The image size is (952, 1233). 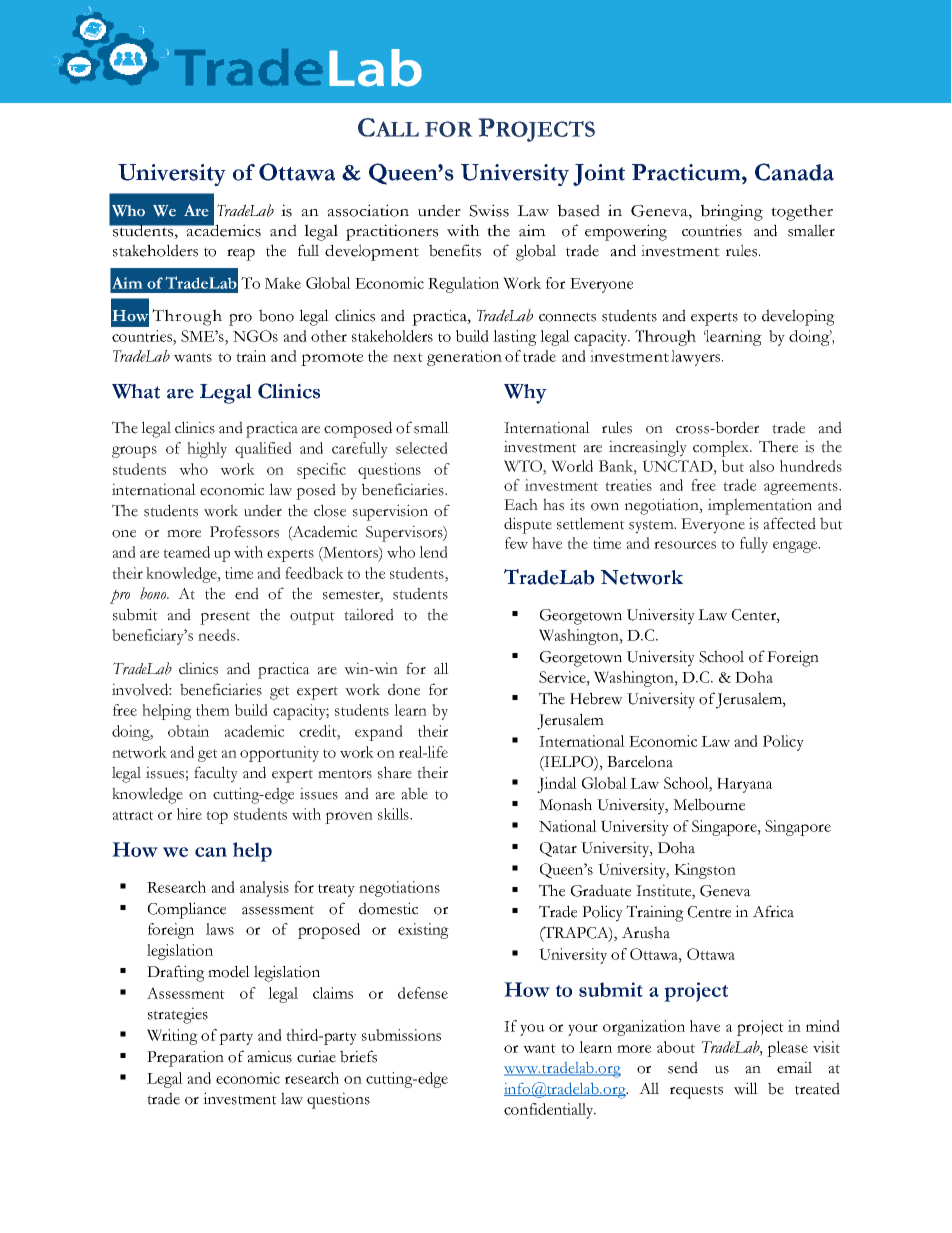 What do you see at coordinates (489, 210) in the document?
I see `Swiss` at bounding box center [489, 210].
